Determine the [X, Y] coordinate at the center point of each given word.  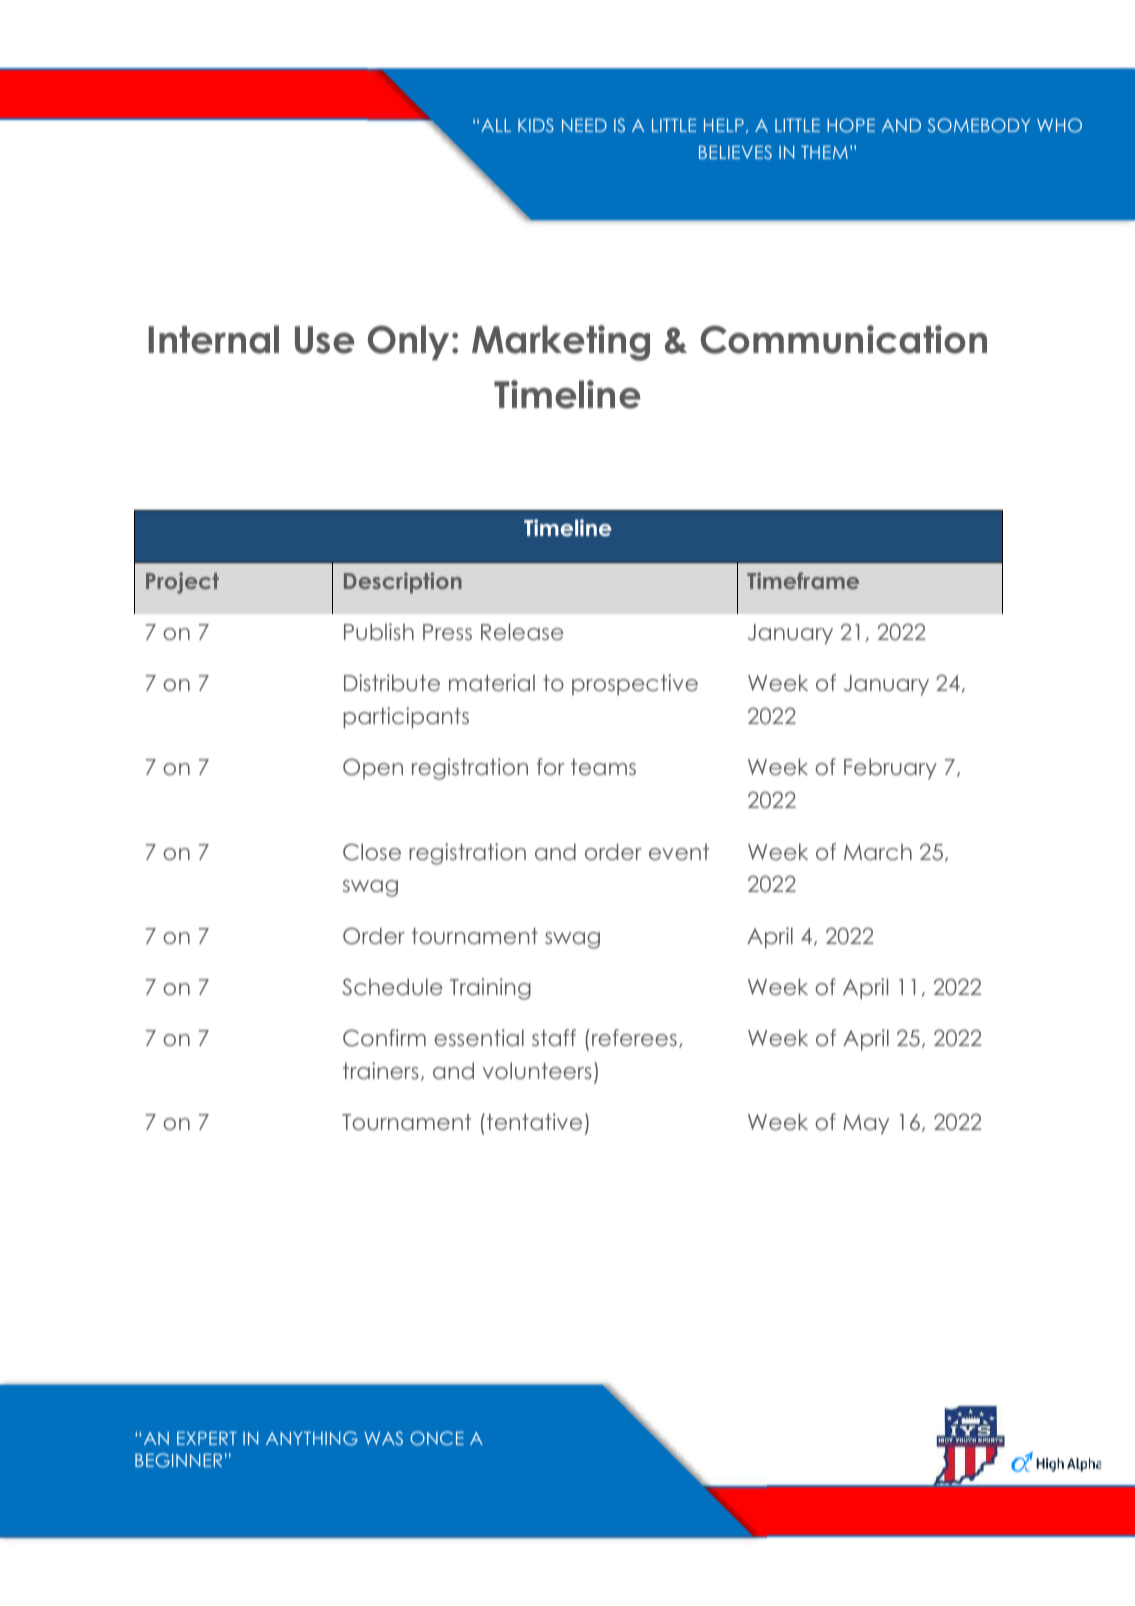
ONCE [437, 1438]
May [866, 1124]
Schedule [392, 987]
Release [522, 631]
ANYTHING [312, 1438]
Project [182, 583]
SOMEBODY [979, 125]
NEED [584, 125]
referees [634, 1037]
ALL [496, 125]
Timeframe [803, 580]
